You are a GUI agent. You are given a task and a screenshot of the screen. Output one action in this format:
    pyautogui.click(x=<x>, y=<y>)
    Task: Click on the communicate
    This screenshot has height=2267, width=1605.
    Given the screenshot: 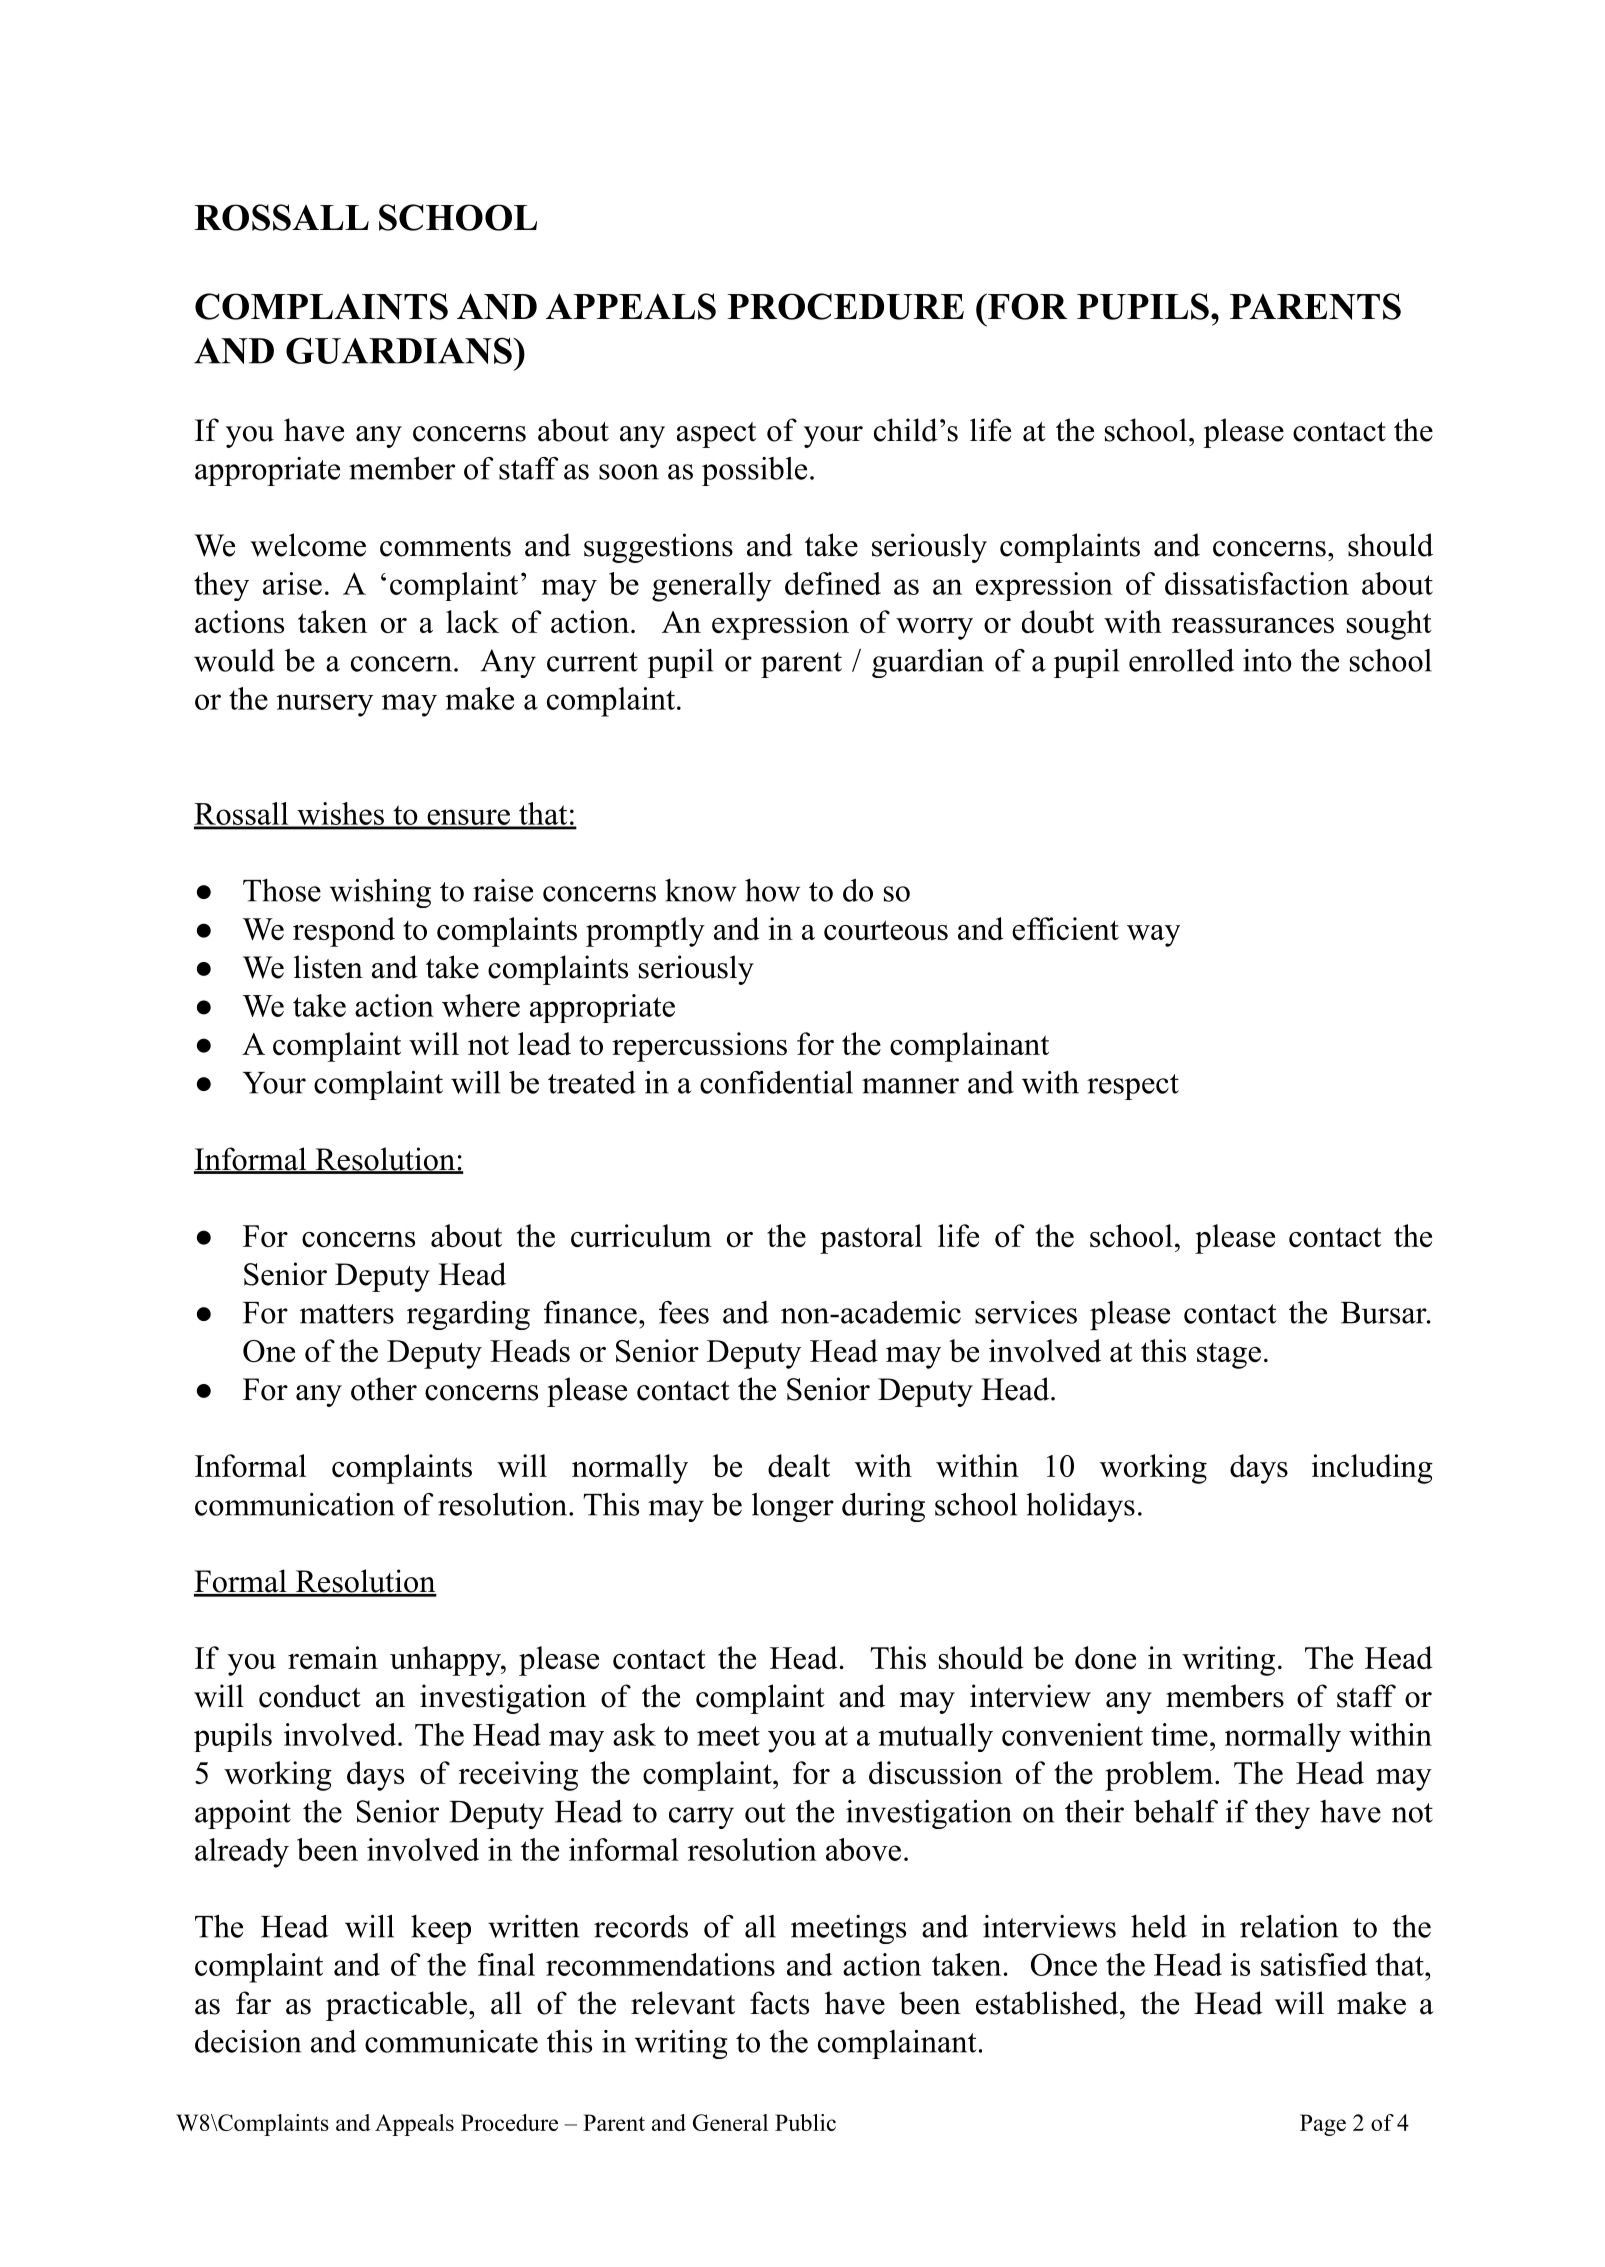 What is the action you would take?
    pyautogui.click(x=451, y=2041)
